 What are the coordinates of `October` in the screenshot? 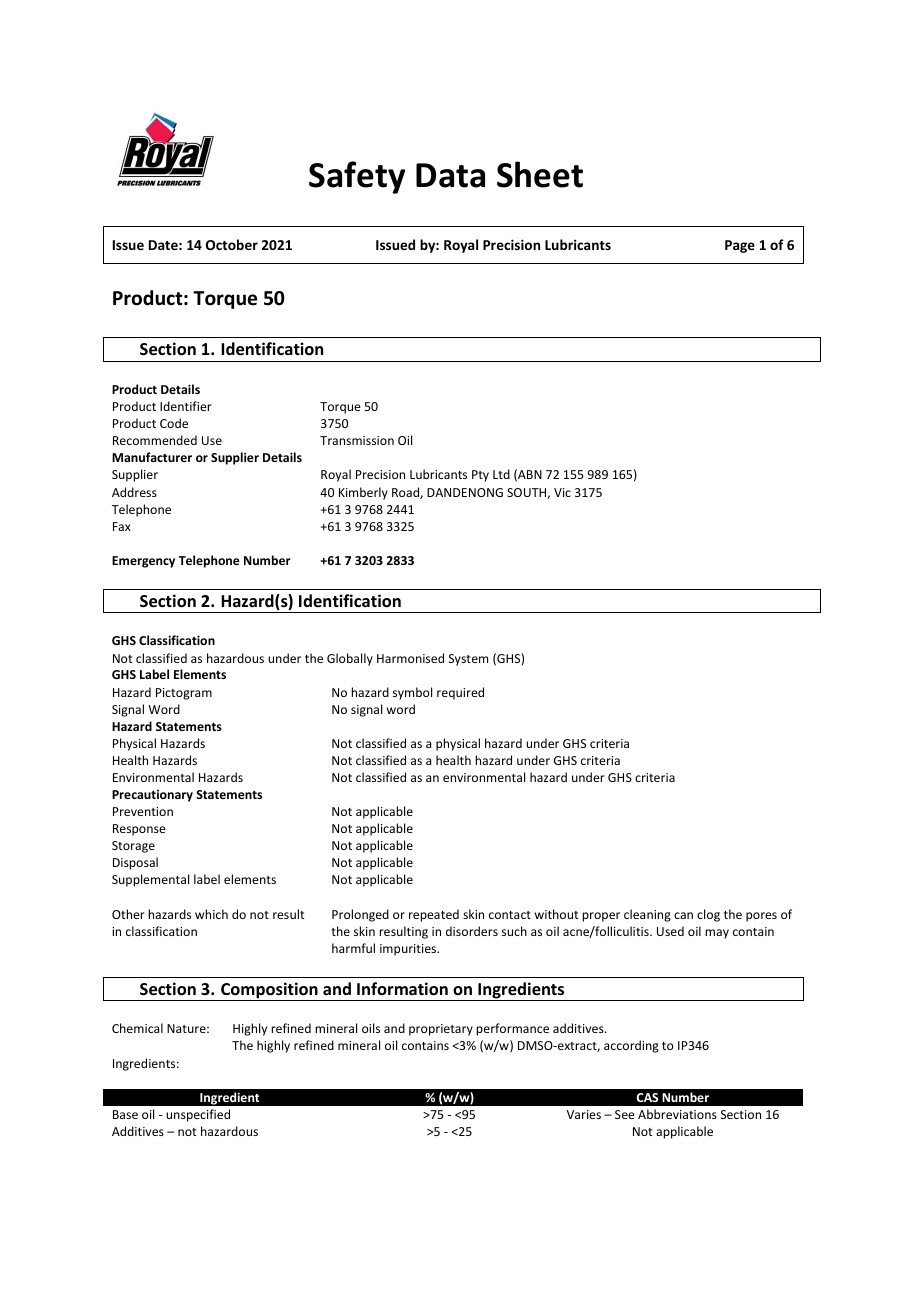 It's located at (232, 244).
